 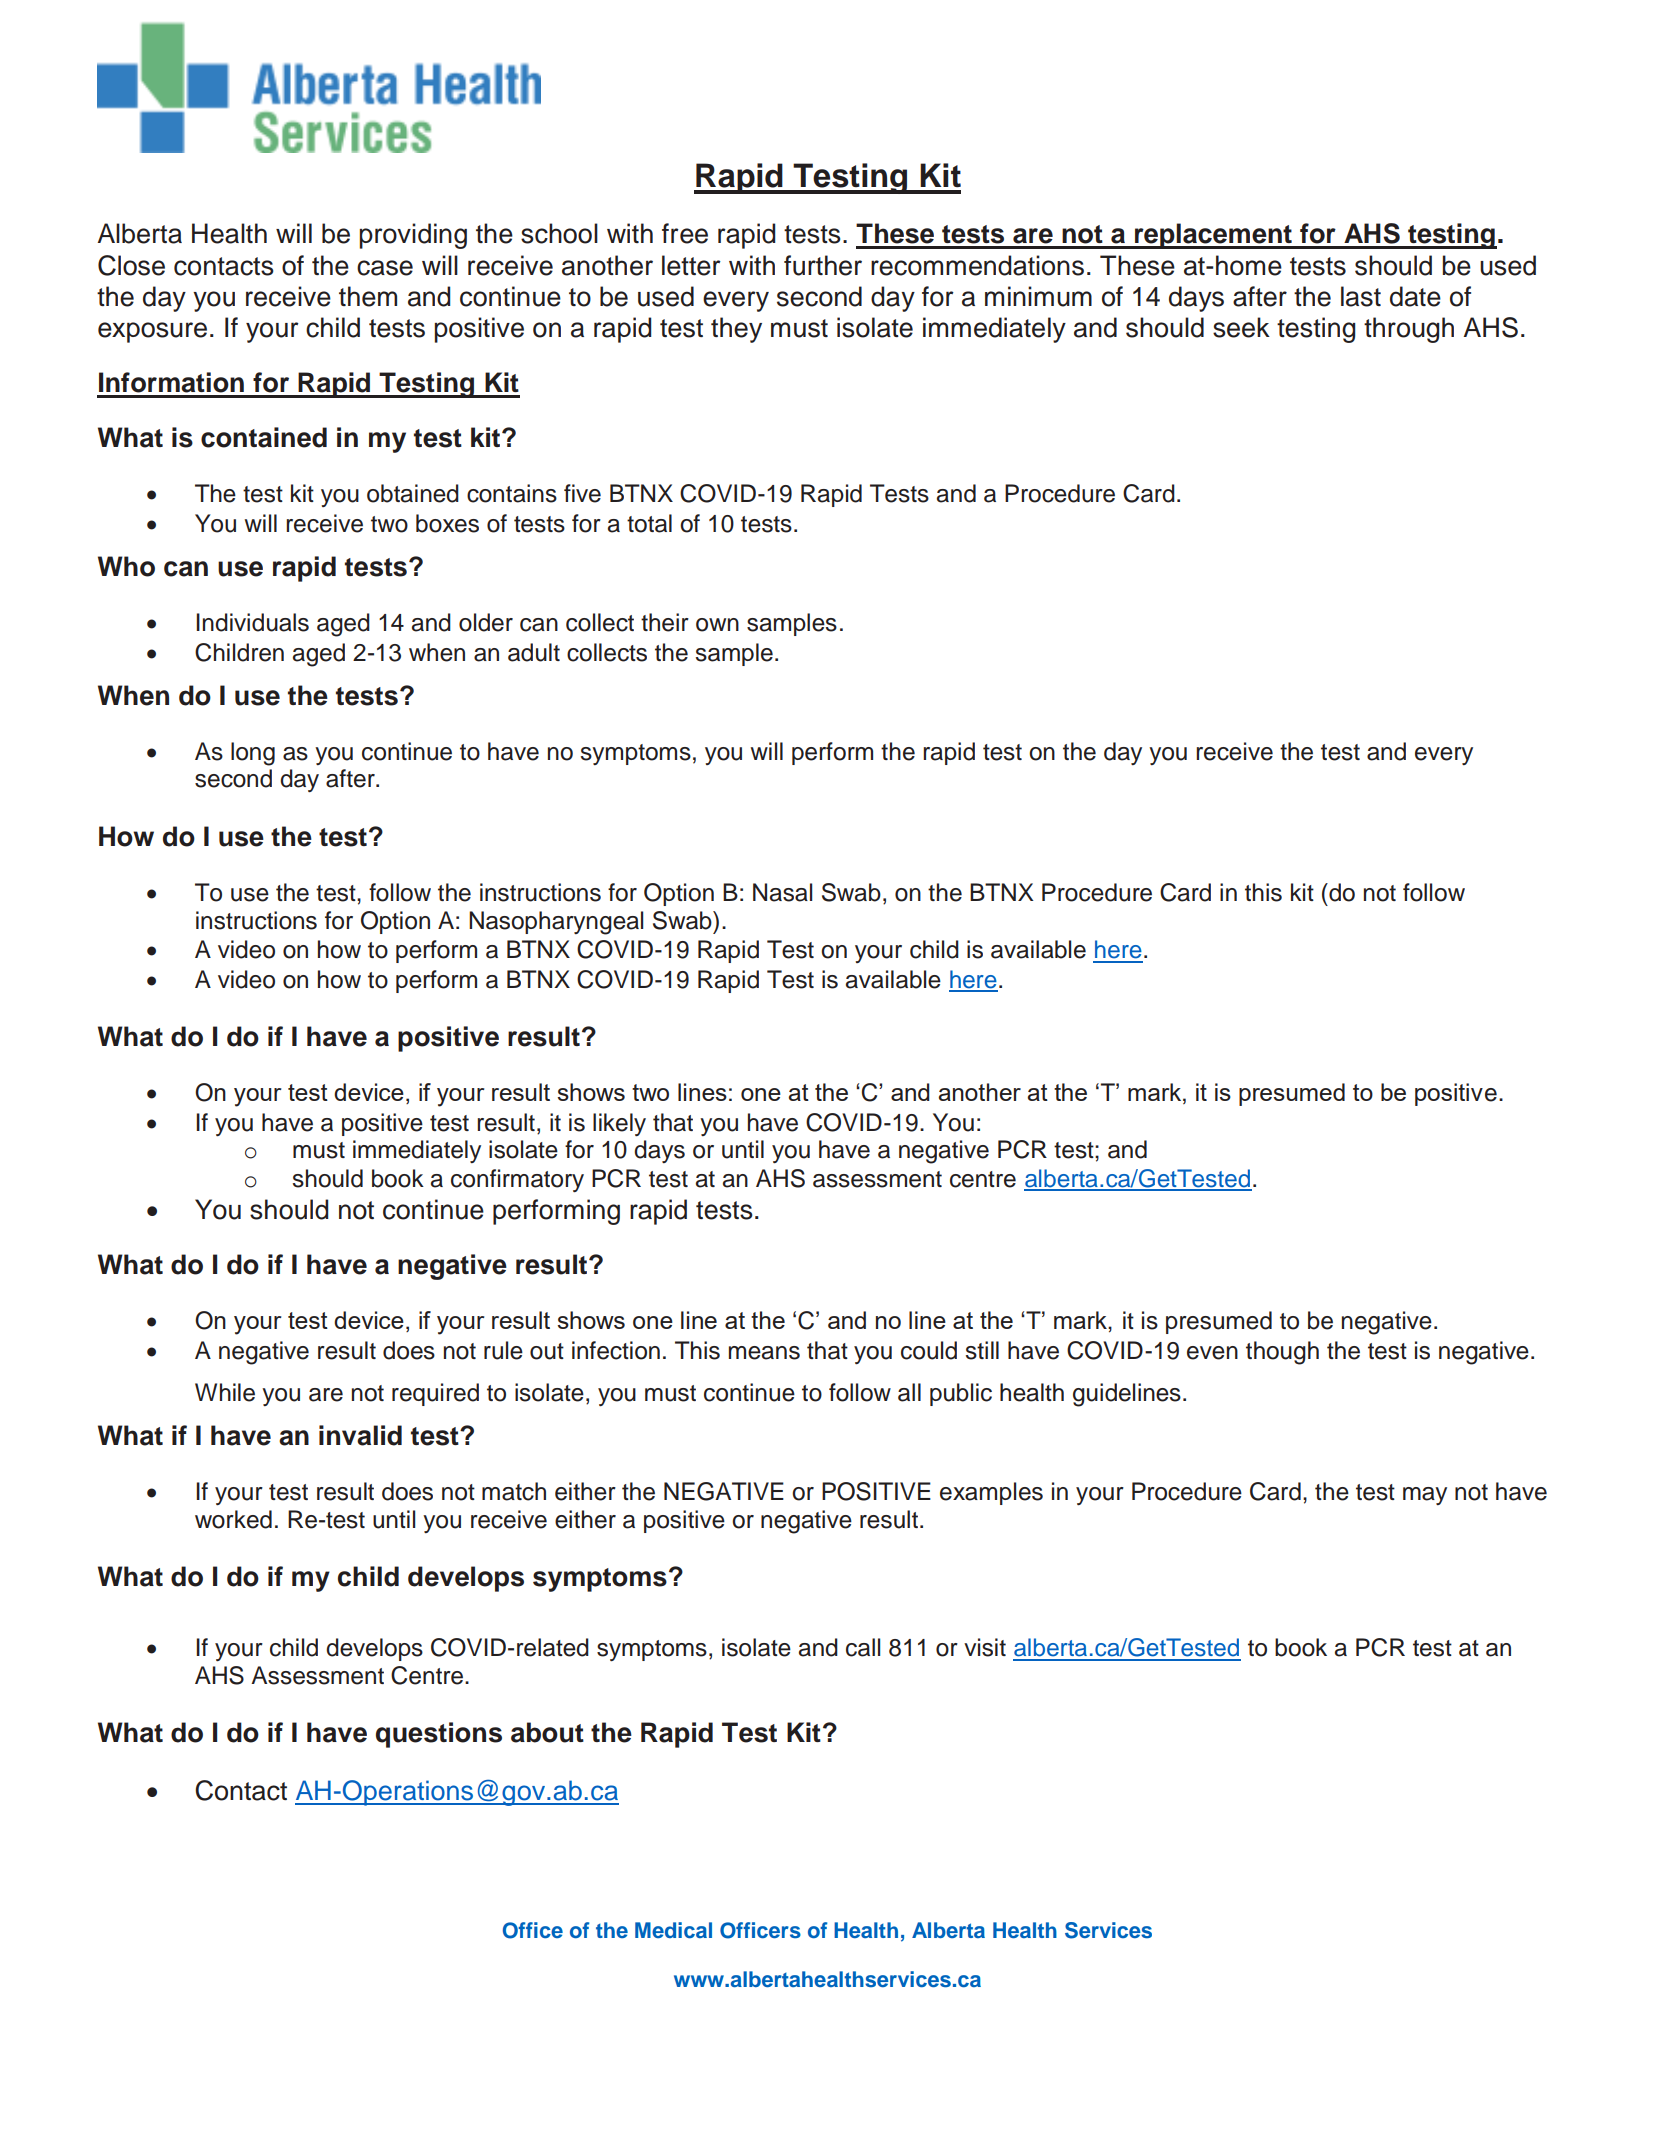 I want to click on them, so click(x=368, y=296).
